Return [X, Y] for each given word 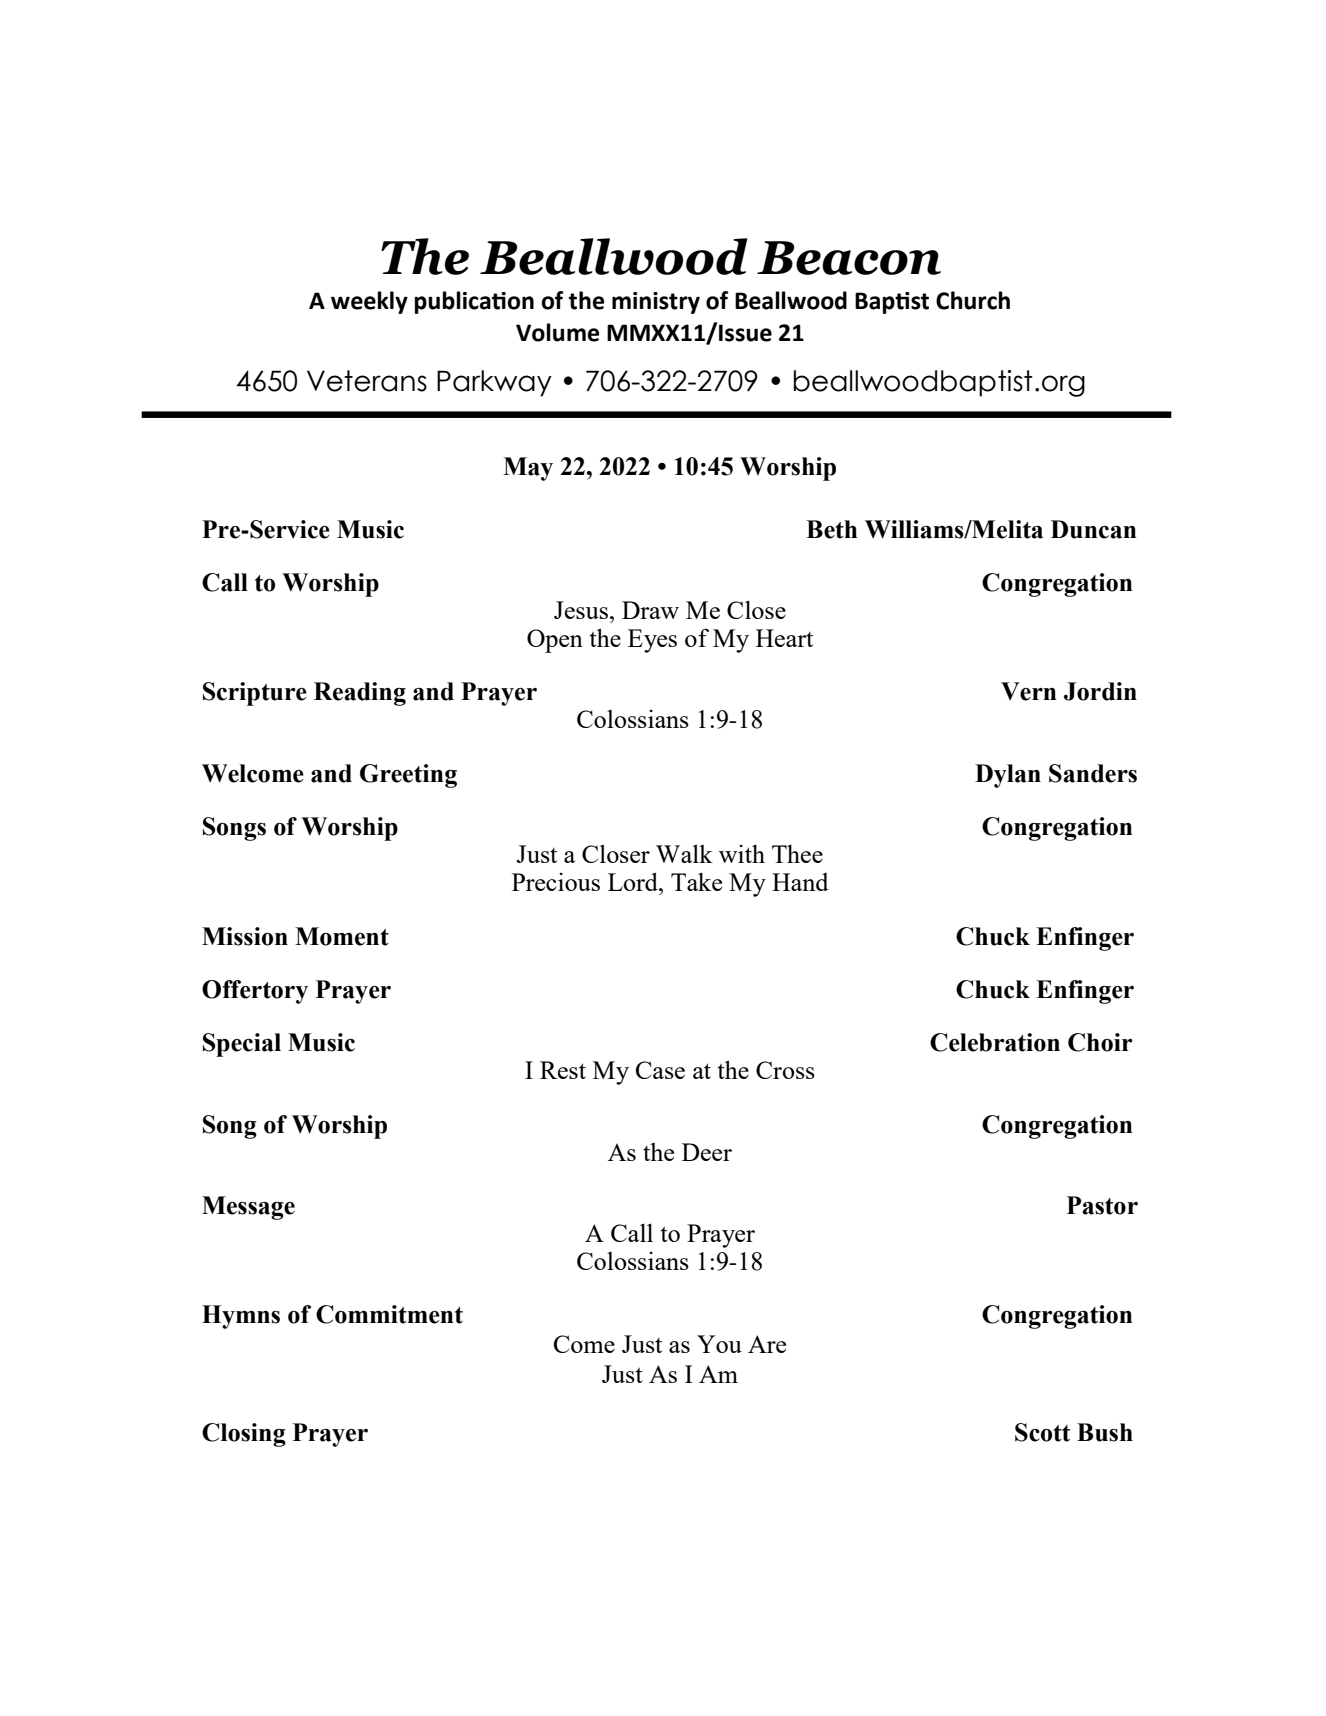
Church [973, 300]
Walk [684, 853]
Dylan [1008, 776]
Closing [244, 1435]
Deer [707, 1152]
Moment [342, 936]
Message [248, 1208]
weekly [369, 302]
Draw [650, 610]
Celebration [995, 1042]
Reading [360, 694]
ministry [656, 303]
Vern [1029, 691]
